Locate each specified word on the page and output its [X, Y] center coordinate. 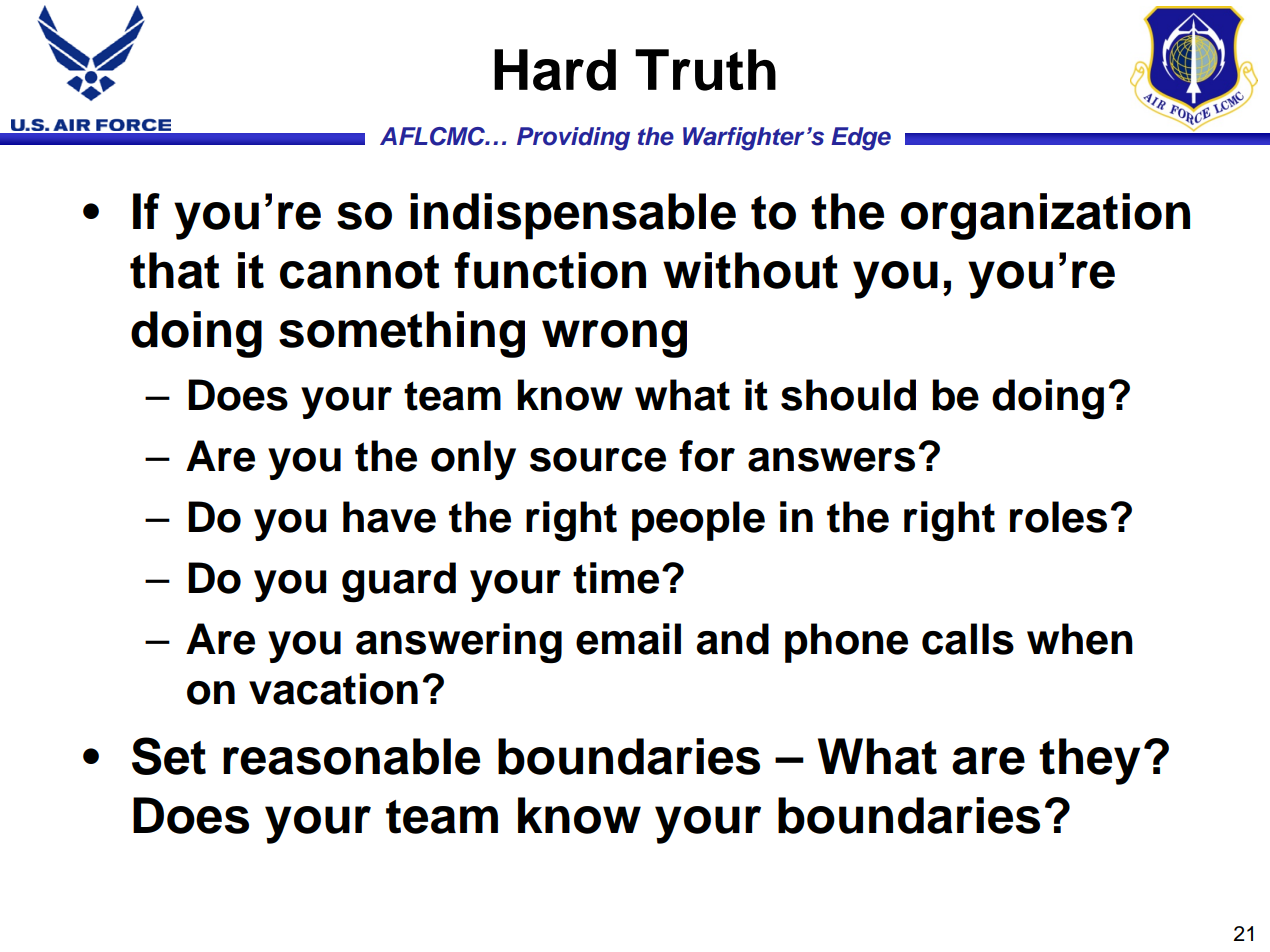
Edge [861, 139]
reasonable [351, 756]
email [628, 639]
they [1089, 761]
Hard [555, 70]
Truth [705, 70]
